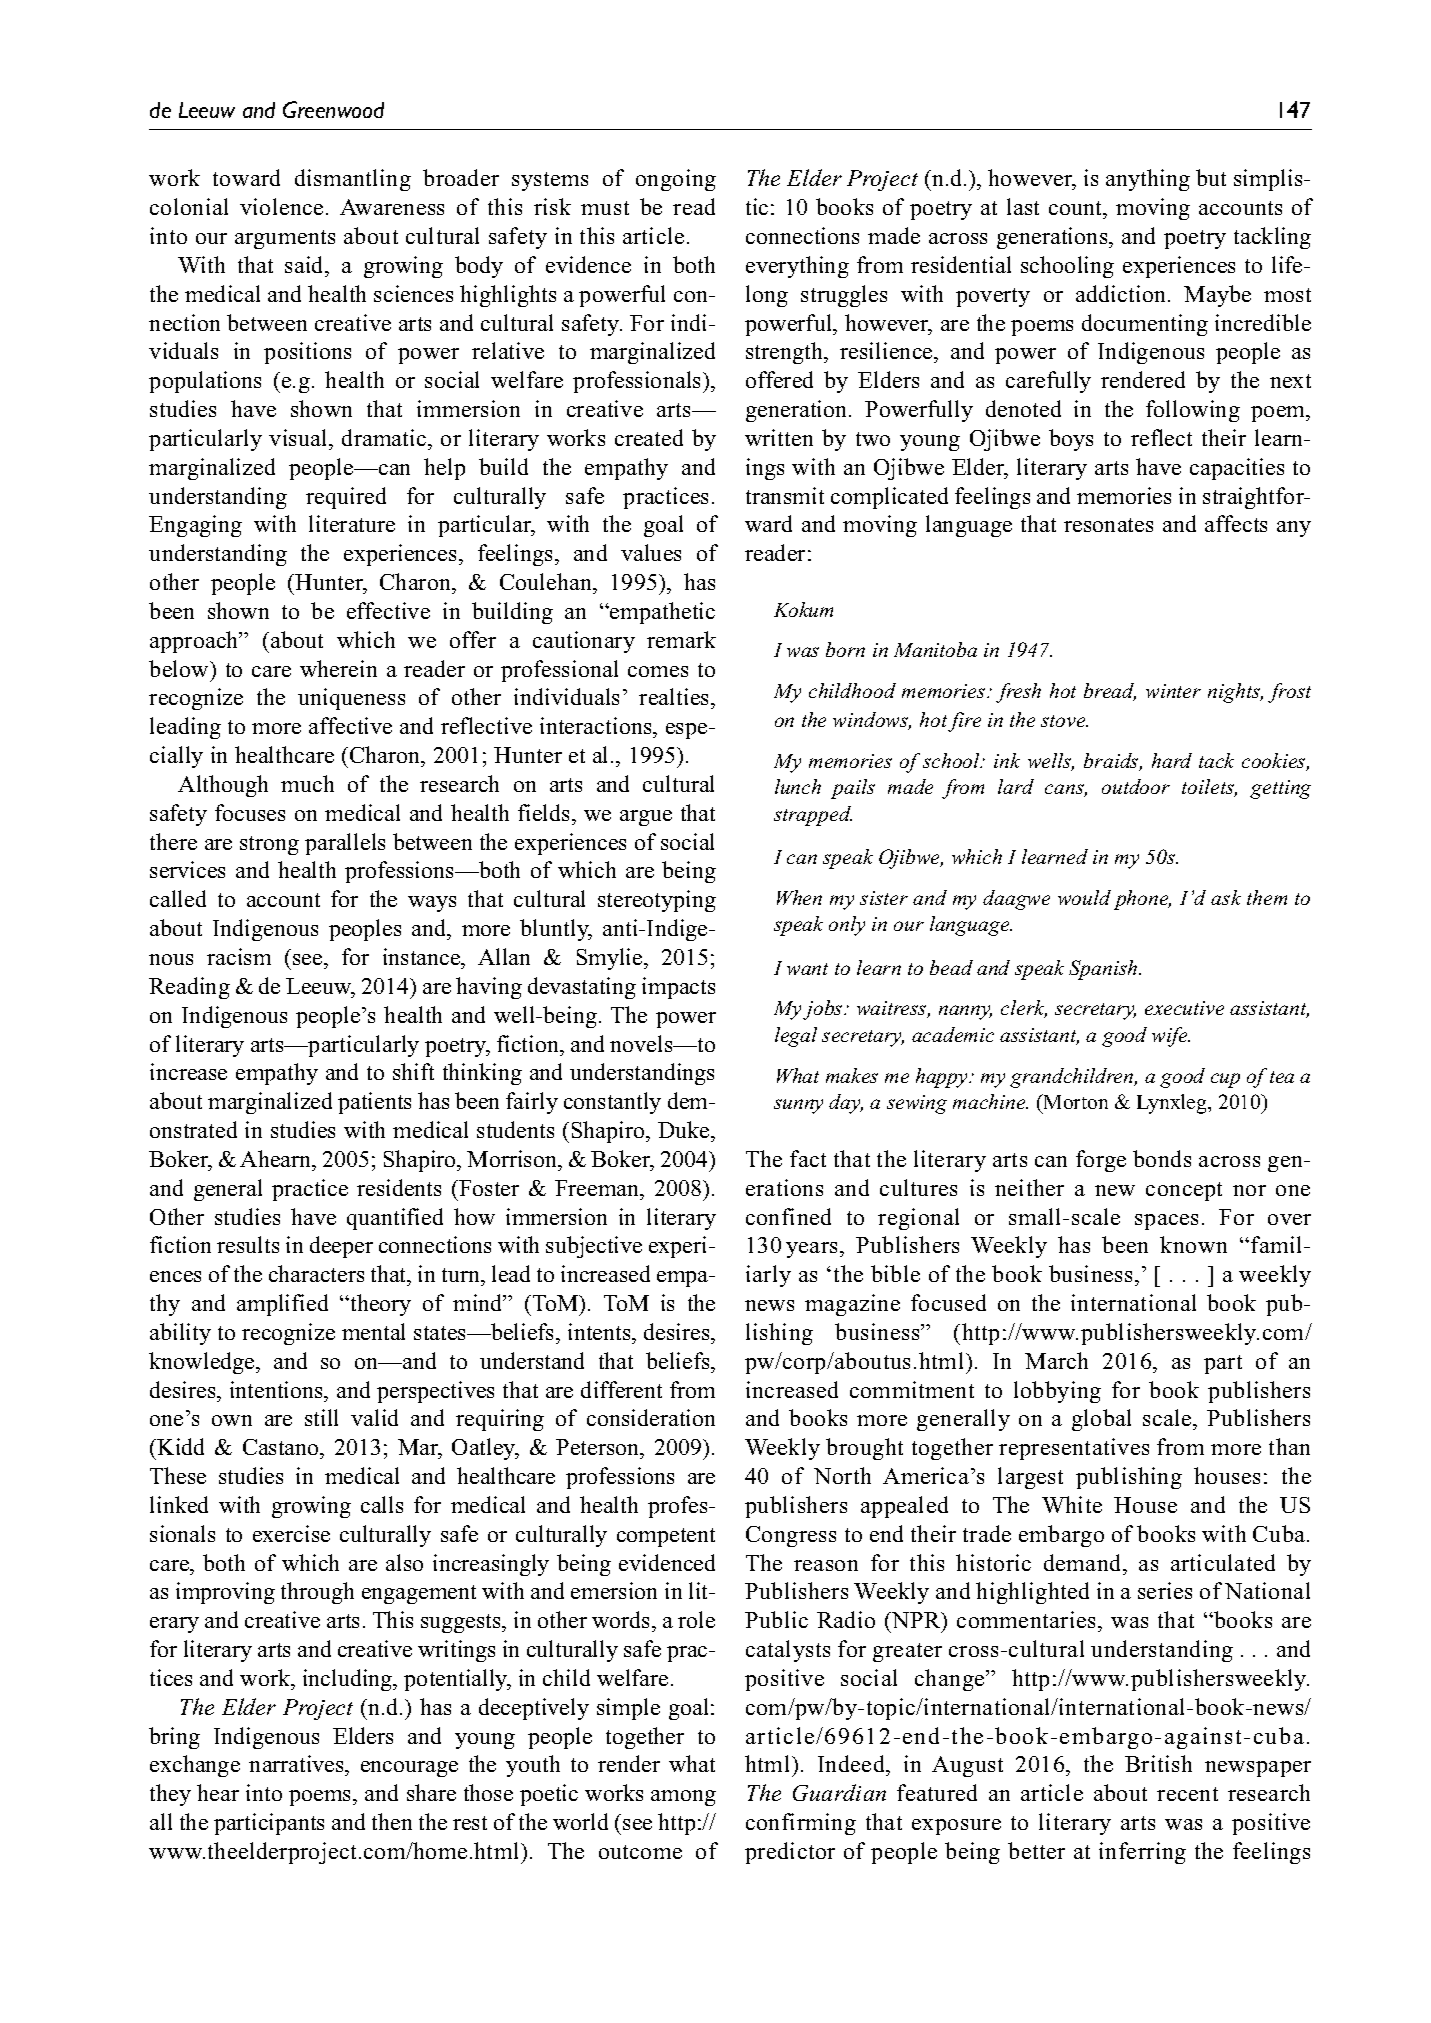 The width and height of the screenshot is (1431, 2023). What do you see at coordinates (1184, 1008) in the screenshot?
I see `executive` at bounding box center [1184, 1008].
